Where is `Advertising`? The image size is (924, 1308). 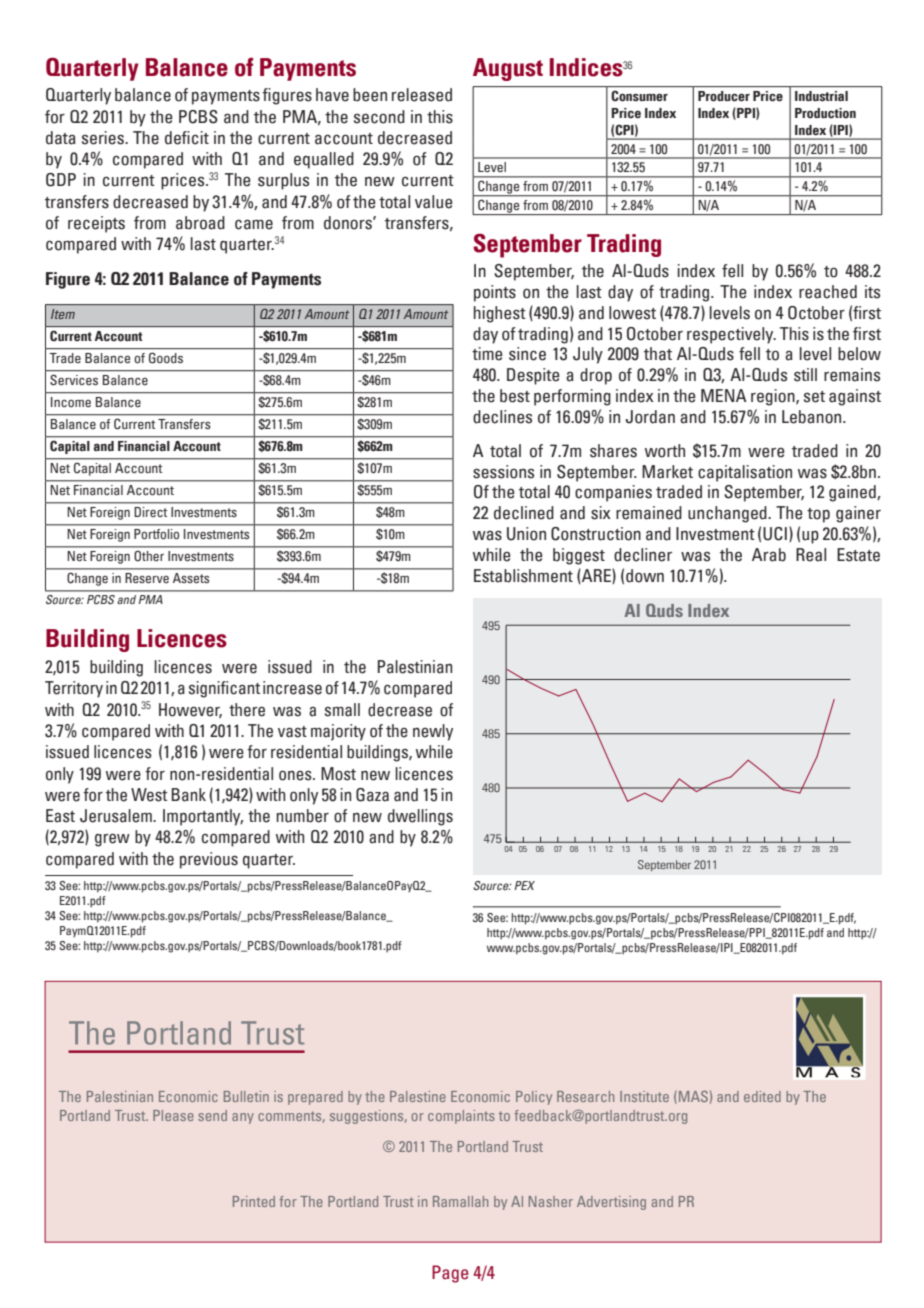 Advertising is located at coordinates (611, 1203).
